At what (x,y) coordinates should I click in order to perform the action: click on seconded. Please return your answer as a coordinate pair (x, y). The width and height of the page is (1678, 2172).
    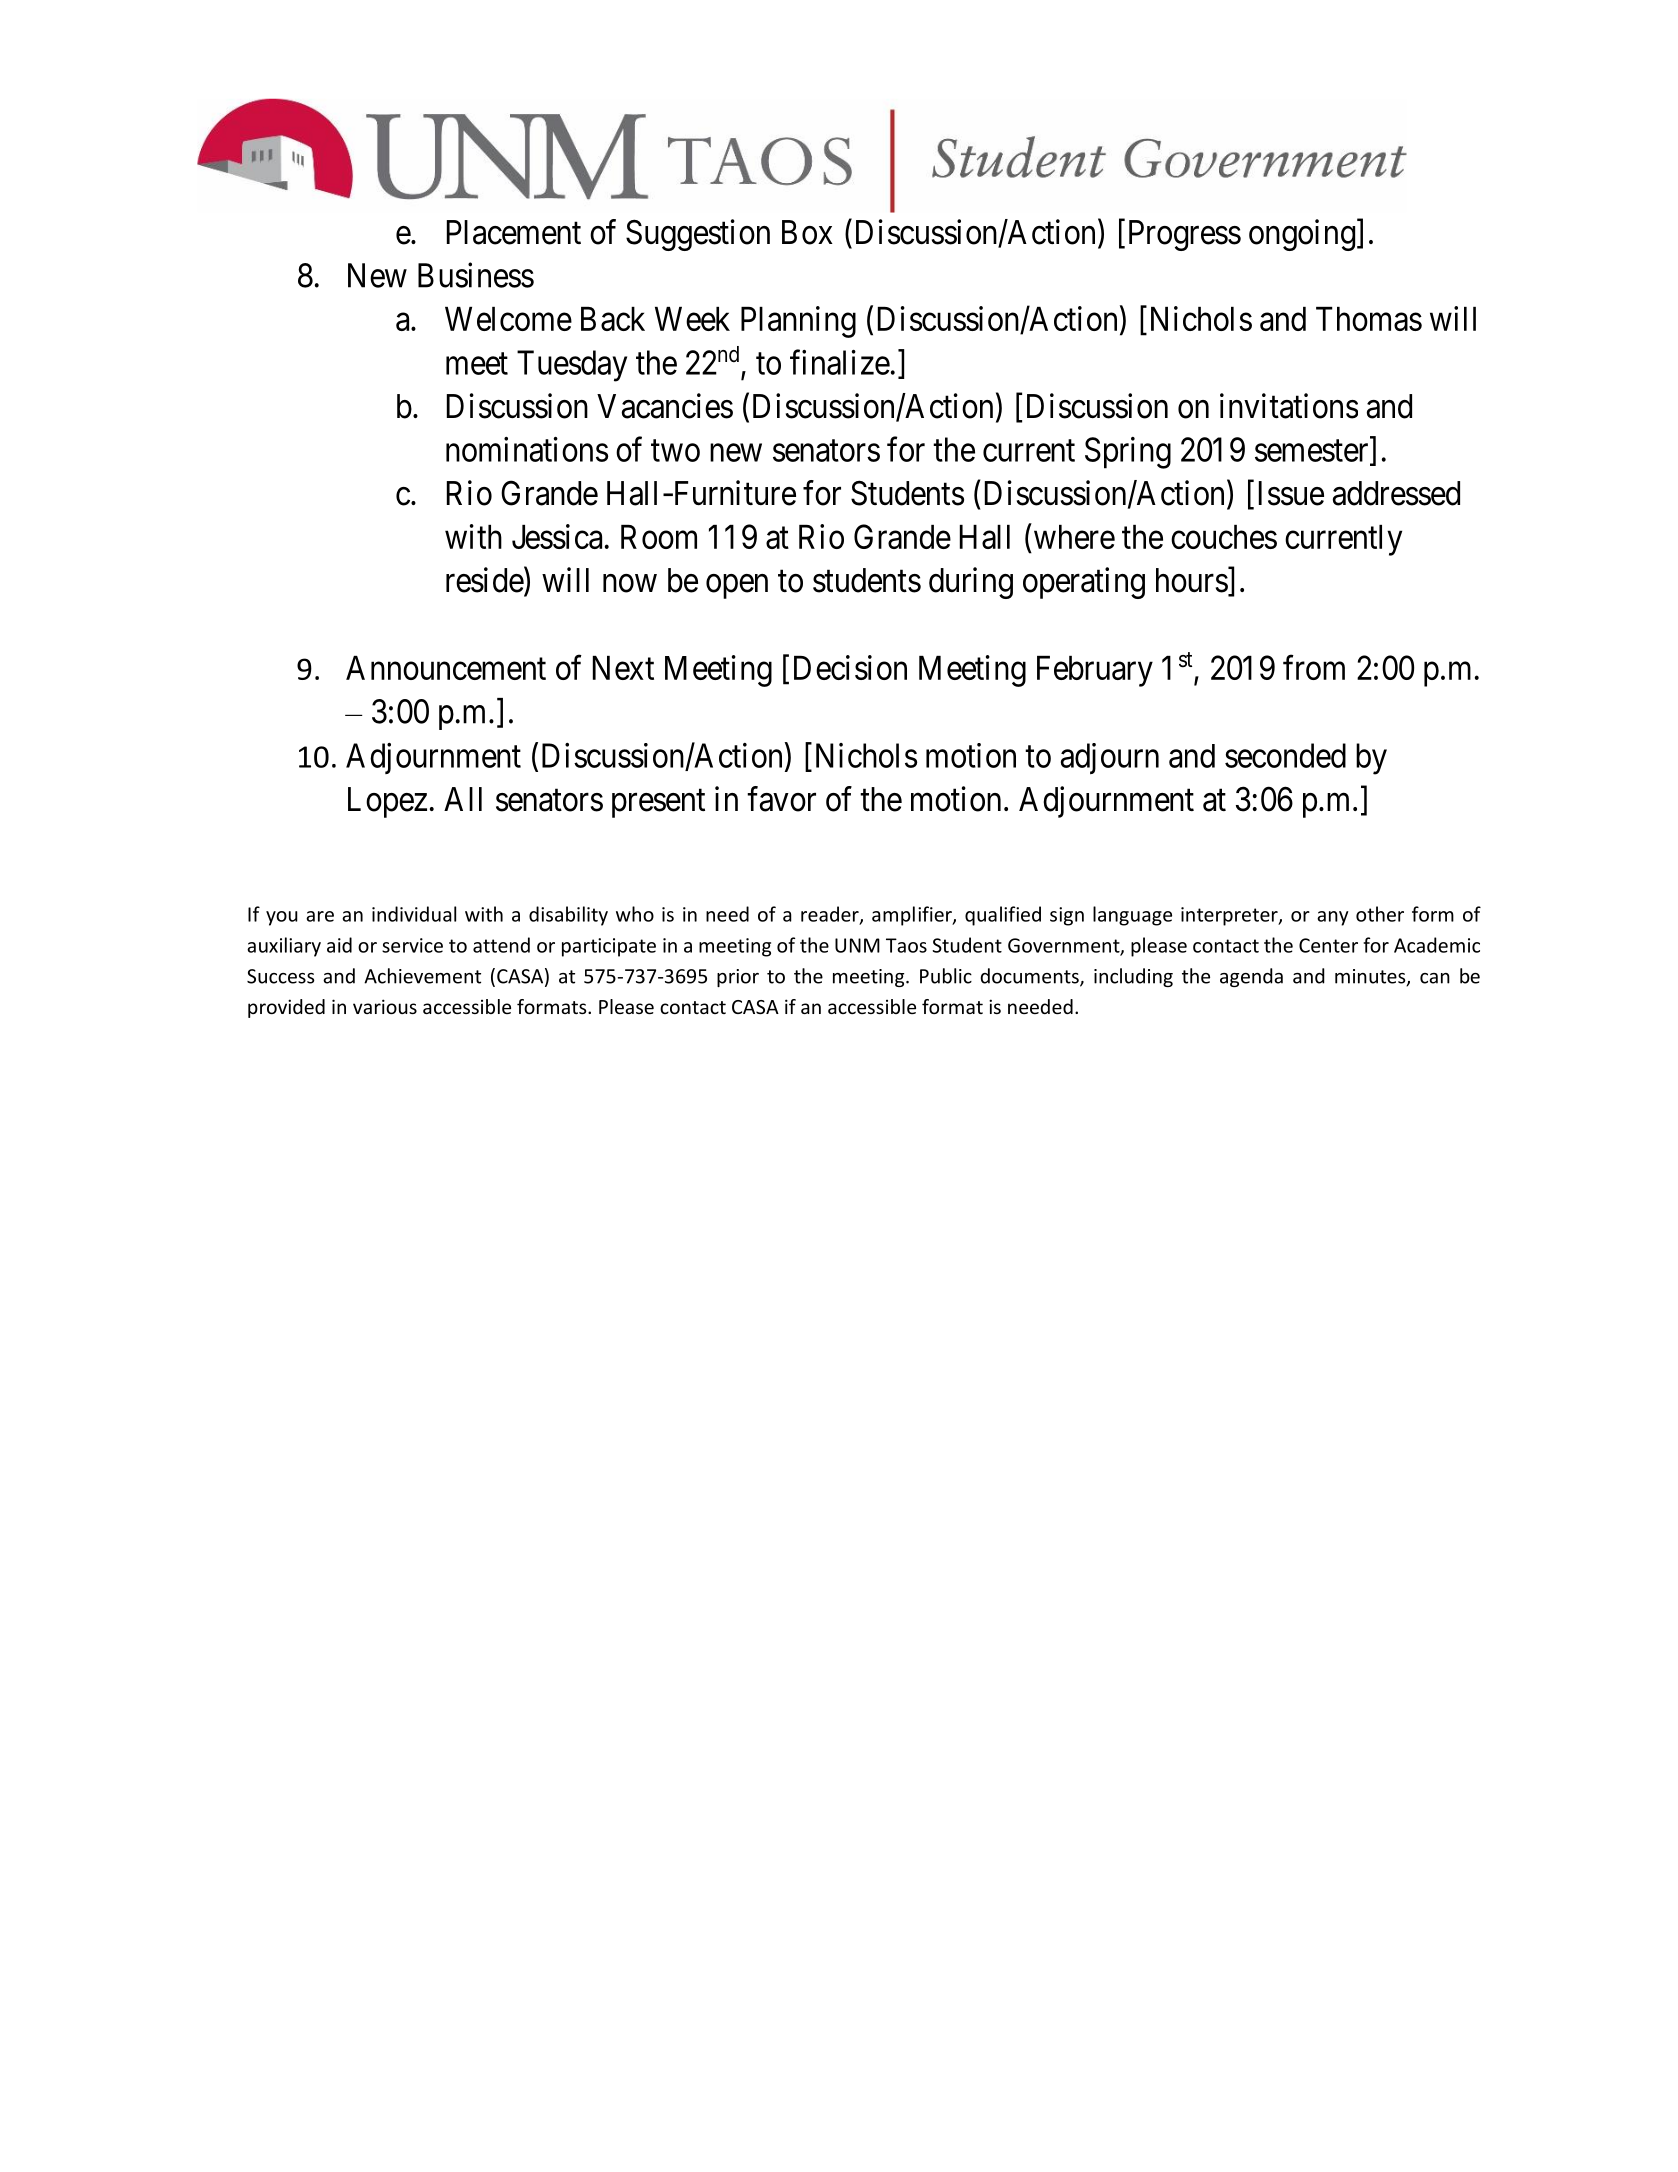
    Looking at the image, I should click on (1285, 755).
